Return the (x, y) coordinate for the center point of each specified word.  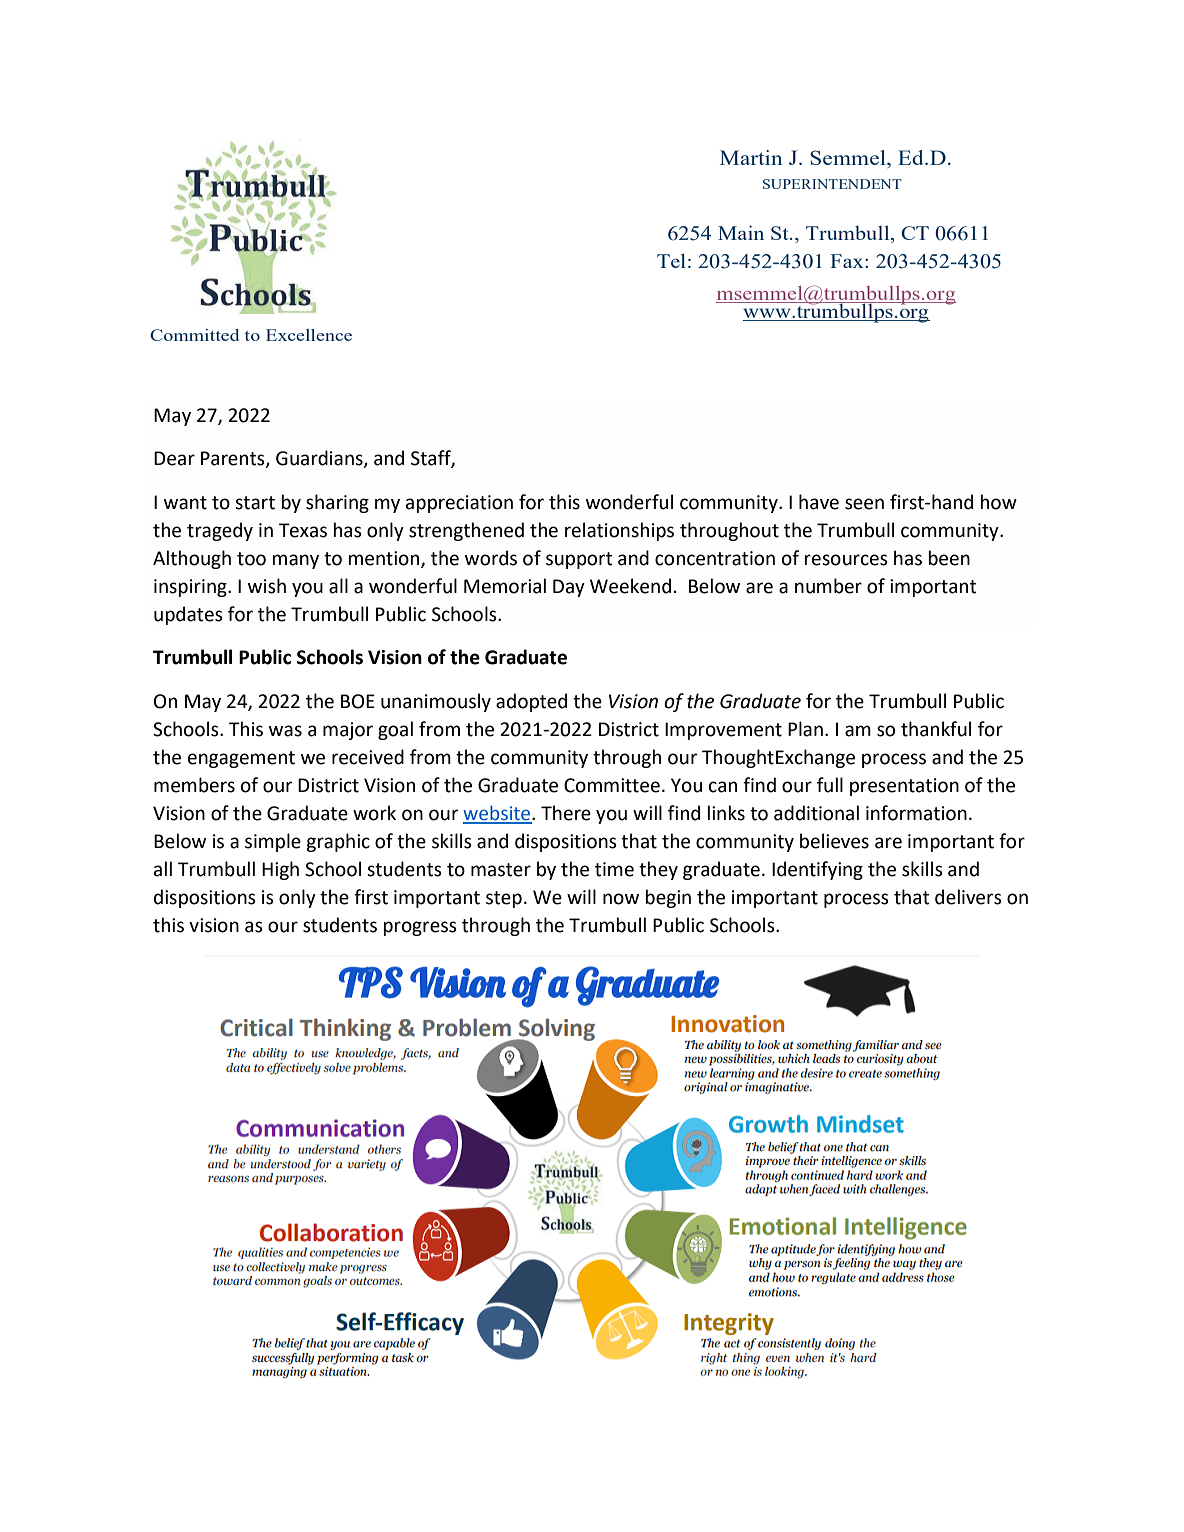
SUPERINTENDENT (832, 184)
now (621, 899)
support (579, 560)
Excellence (309, 335)
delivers (968, 897)
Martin (751, 157)
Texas (303, 530)
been (949, 558)
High (280, 870)
